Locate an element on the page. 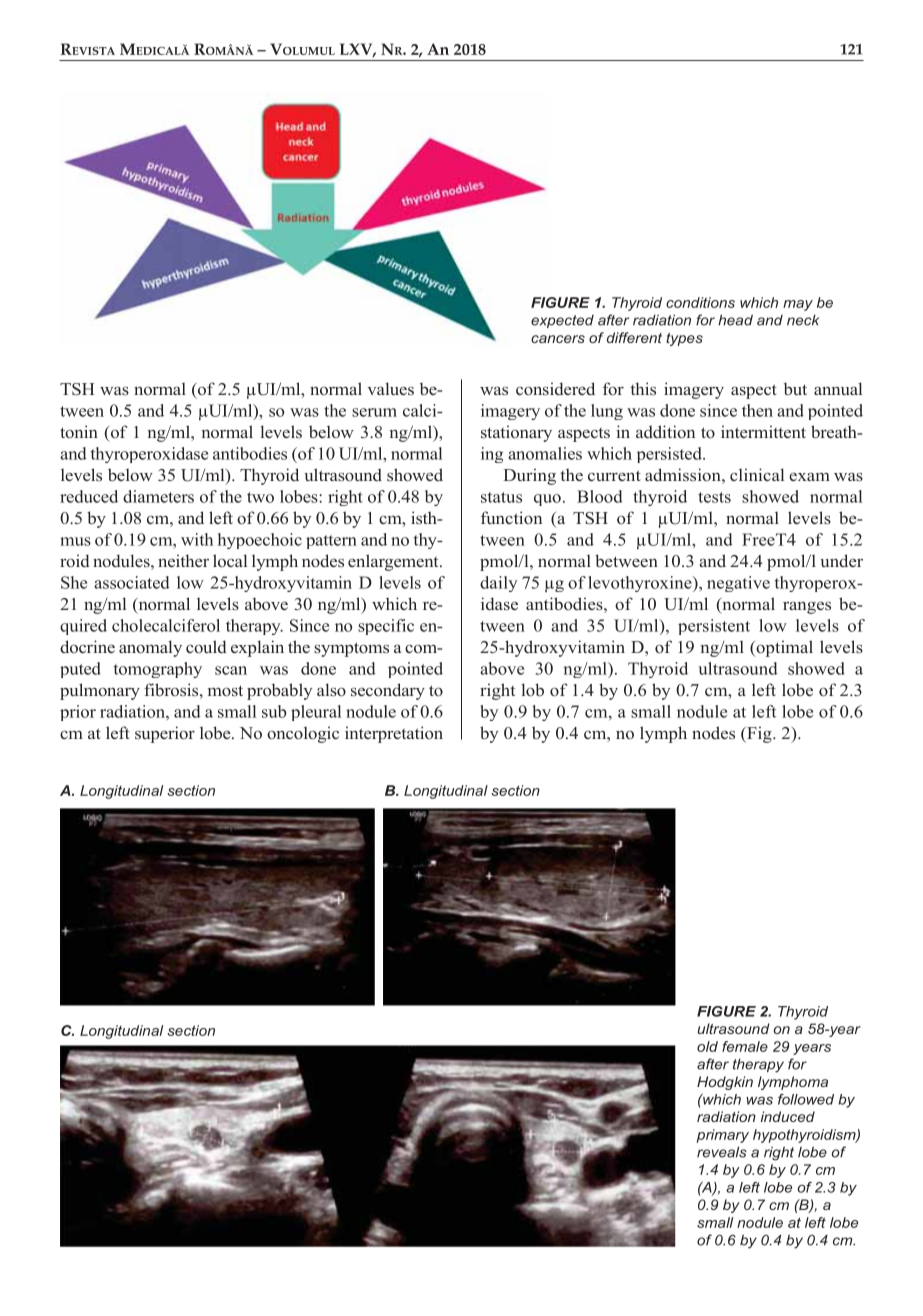  values is located at coordinates (390, 388).
